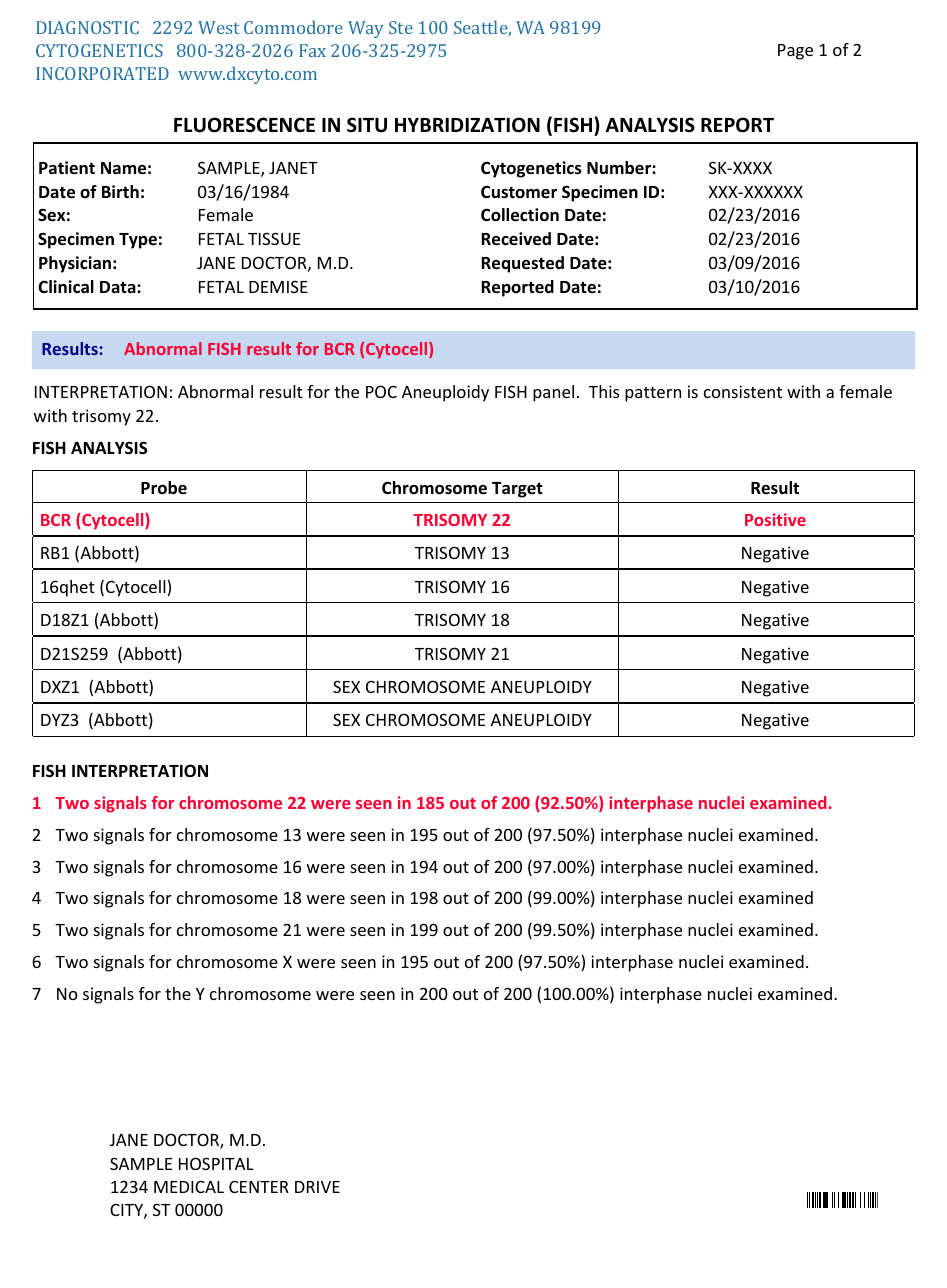 This screenshot has height=1288, width=947. What do you see at coordinates (467, 125) in the screenshot?
I see `HYBRIDIZATION` at bounding box center [467, 125].
